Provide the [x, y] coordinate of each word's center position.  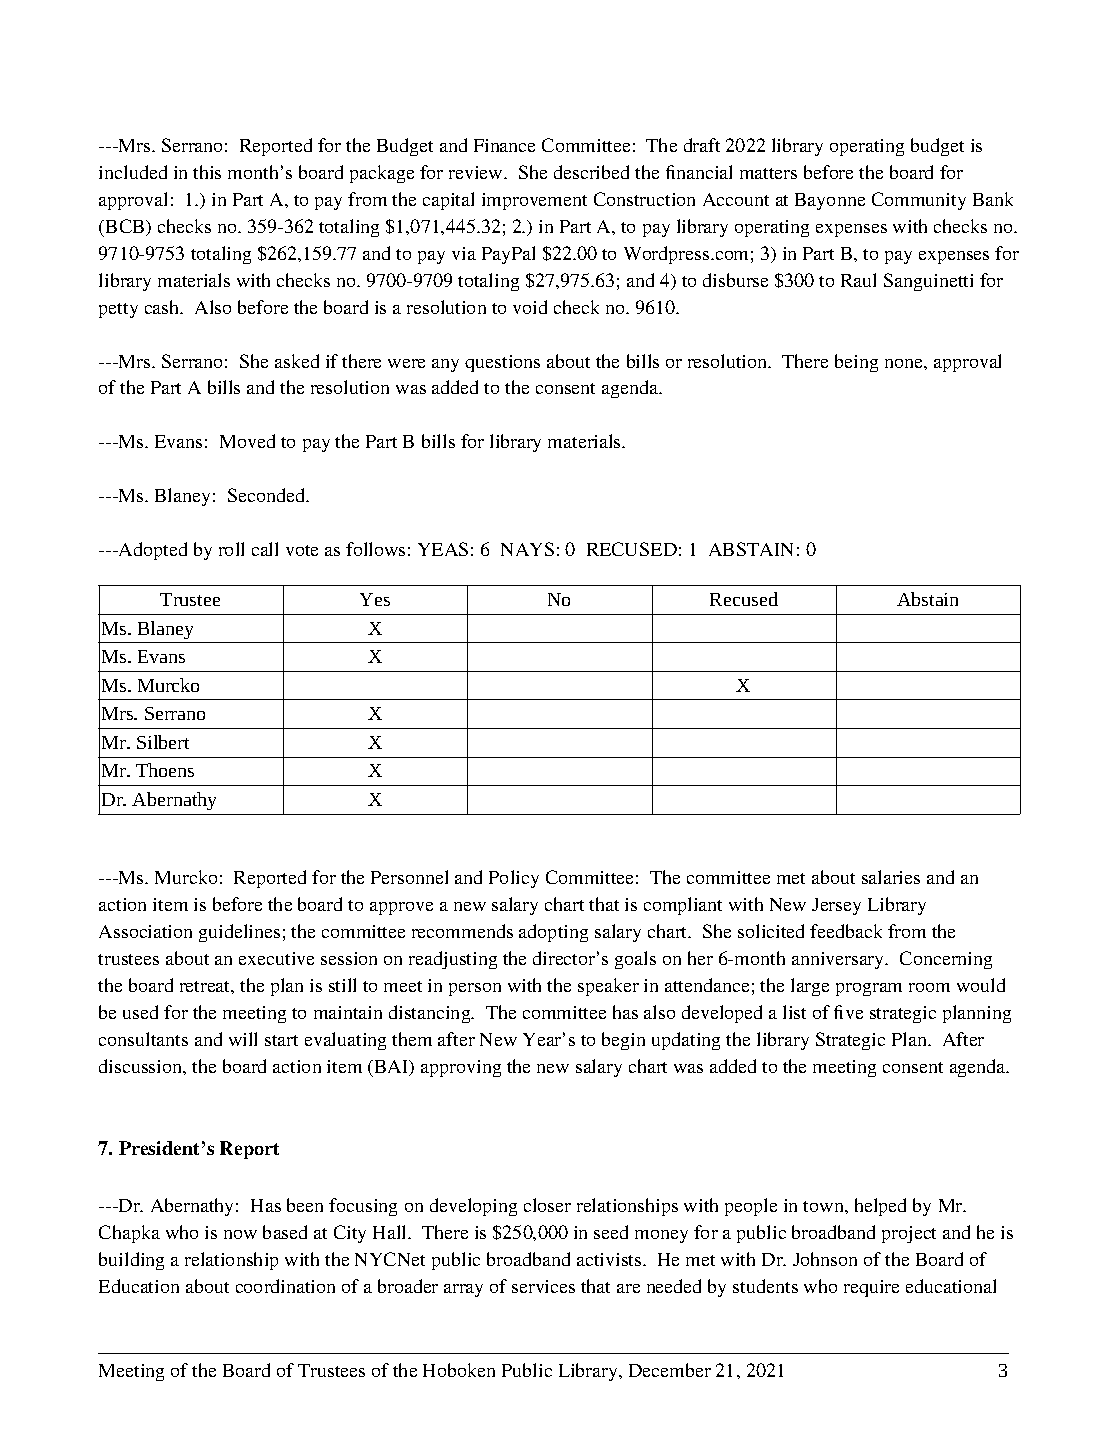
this [207, 172]
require [871, 1288]
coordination [285, 1286]
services [543, 1286]
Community [919, 201]
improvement [534, 201]
